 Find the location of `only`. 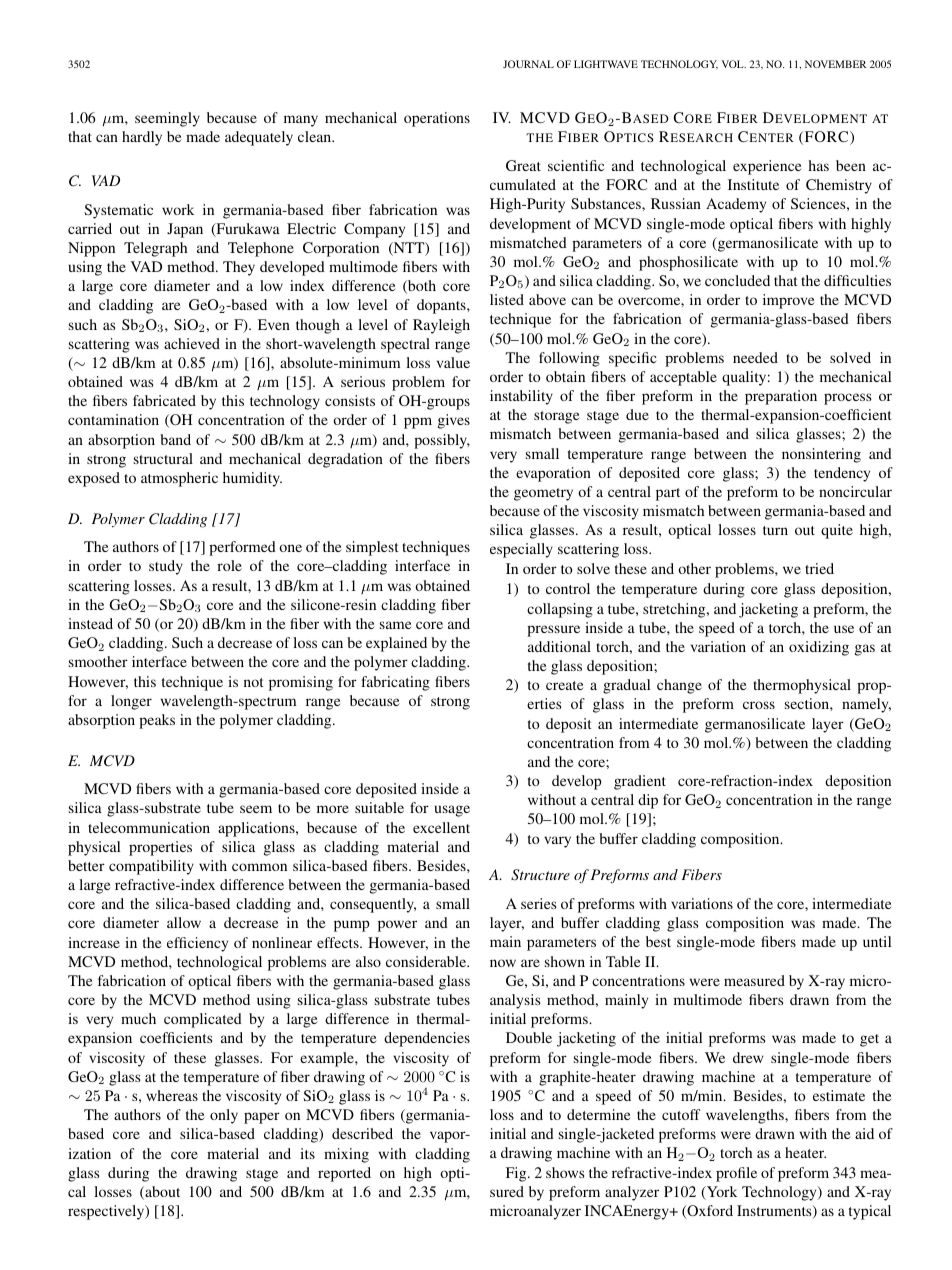

only is located at coordinates (224, 1116).
